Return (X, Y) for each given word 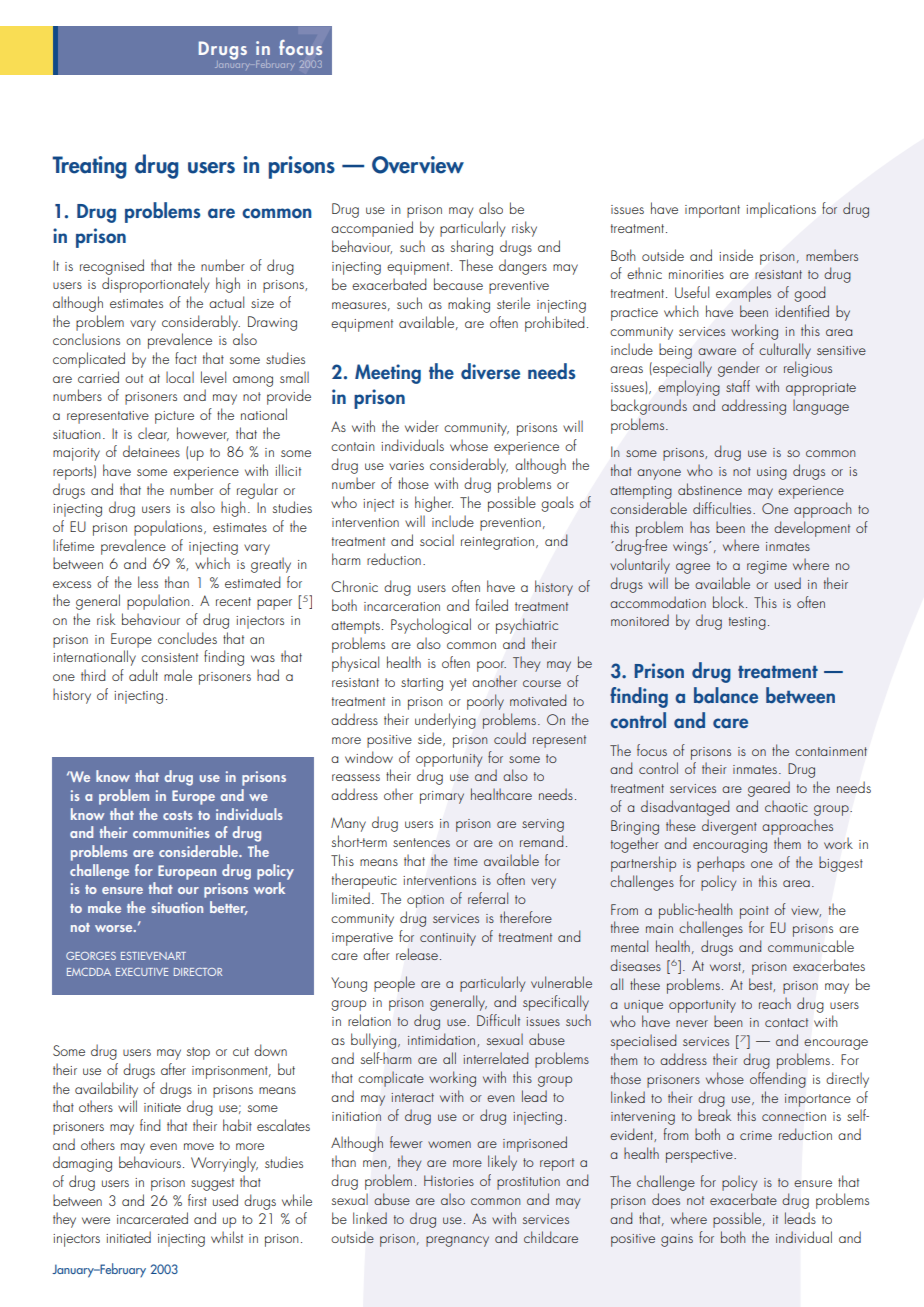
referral (488, 898)
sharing (472, 248)
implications (781, 210)
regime (767, 567)
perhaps (721, 864)
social (437, 540)
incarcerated (152, 1218)
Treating (89, 167)
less (148, 582)
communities (171, 832)
